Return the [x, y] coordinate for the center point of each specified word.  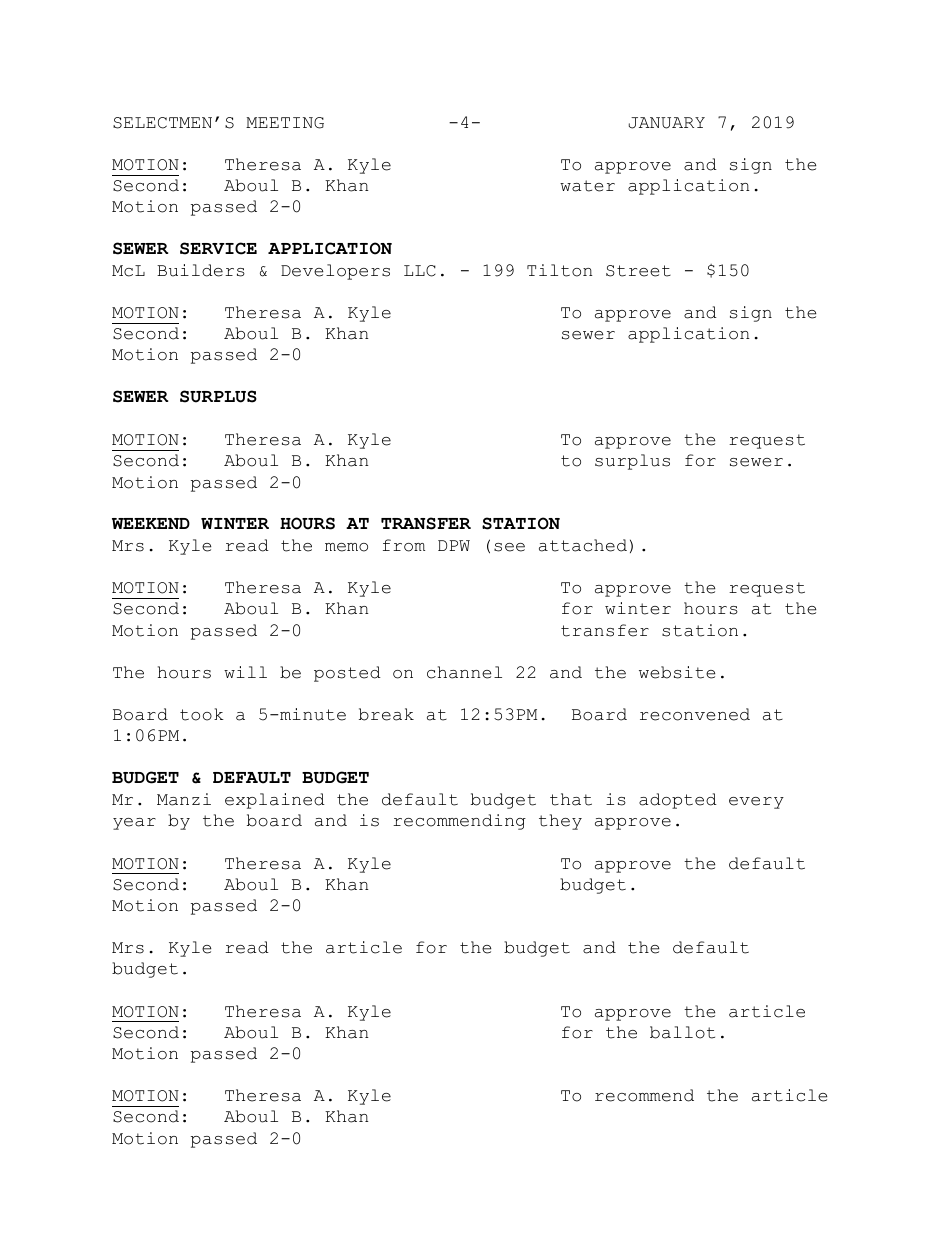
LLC [420, 271]
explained [275, 801]
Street [638, 271]
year [134, 824]
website [677, 672]
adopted [678, 801]
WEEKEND [151, 523]
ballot [682, 1032]
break [386, 714]
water [587, 186]
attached [583, 545]
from [404, 545]
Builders [201, 270]
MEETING [285, 123]
